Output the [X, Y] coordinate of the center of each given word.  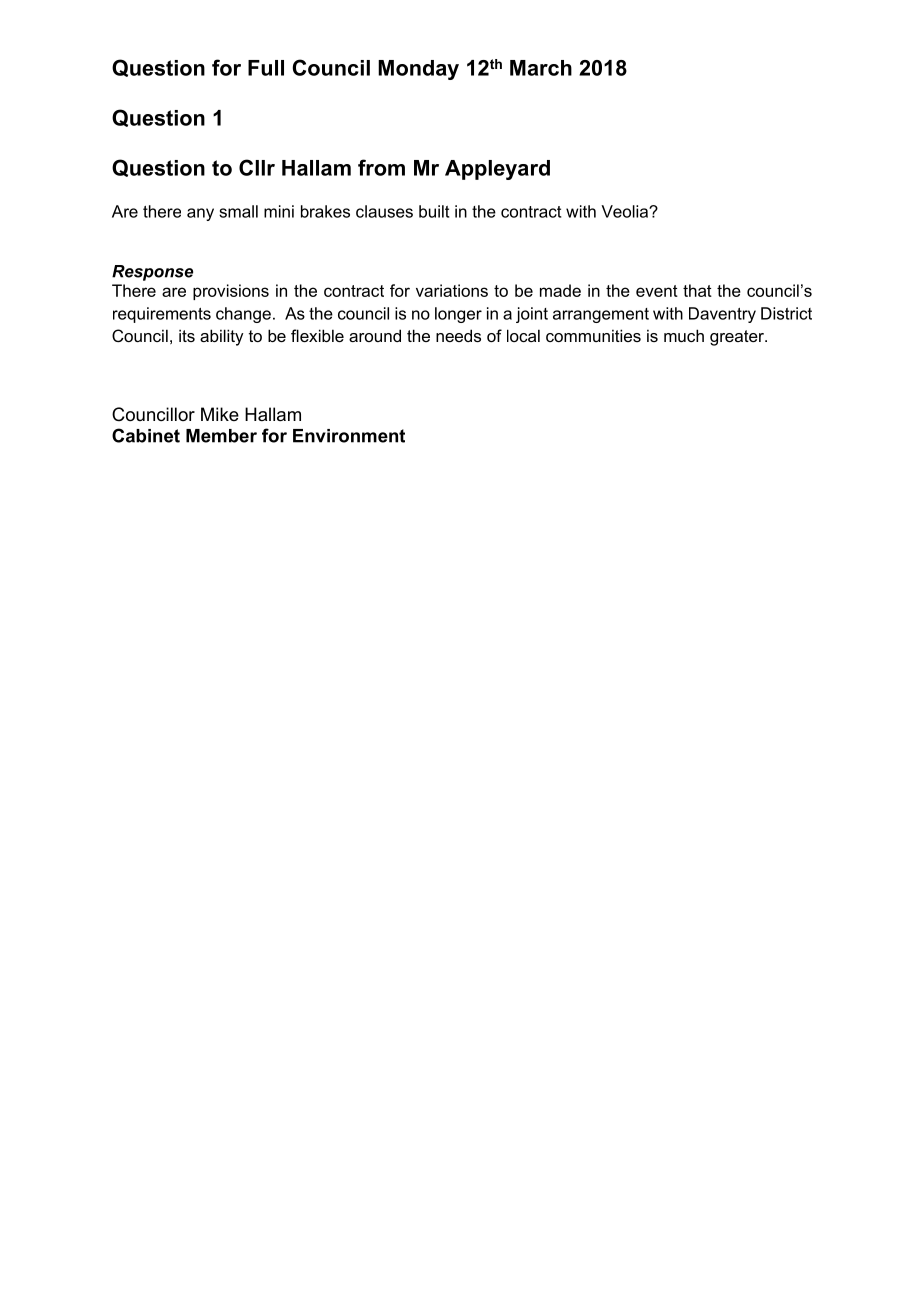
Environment [349, 436]
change [243, 315]
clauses [384, 211]
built [434, 211]
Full [266, 68]
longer [458, 315]
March [541, 68]
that [697, 290]
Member [221, 436]
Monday [418, 70]
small [238, 211]
